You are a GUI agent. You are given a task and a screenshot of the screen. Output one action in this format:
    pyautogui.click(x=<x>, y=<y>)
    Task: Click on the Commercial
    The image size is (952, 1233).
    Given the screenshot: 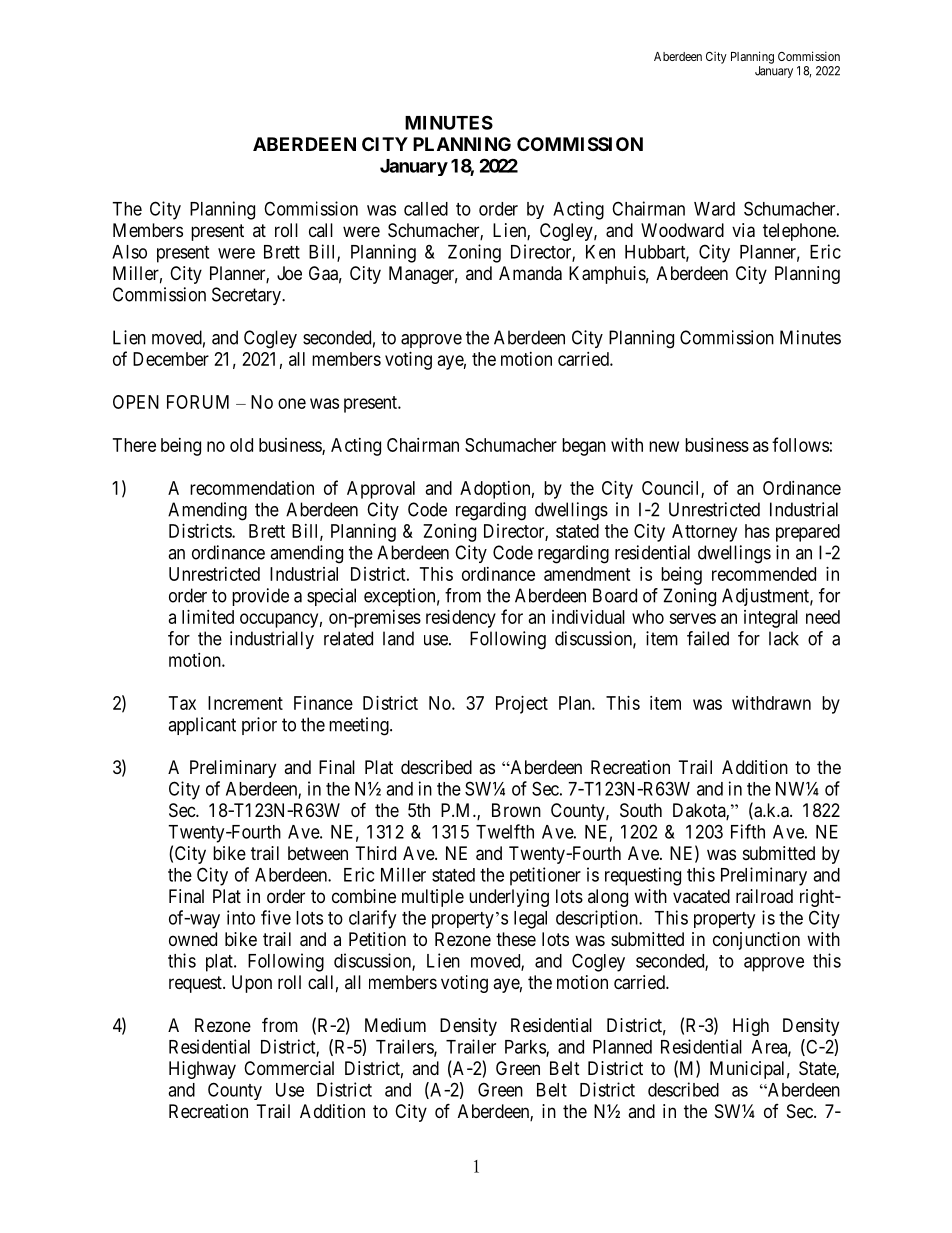 What is the action you would take?
    pyautogui.click(x=289, y=1068)
